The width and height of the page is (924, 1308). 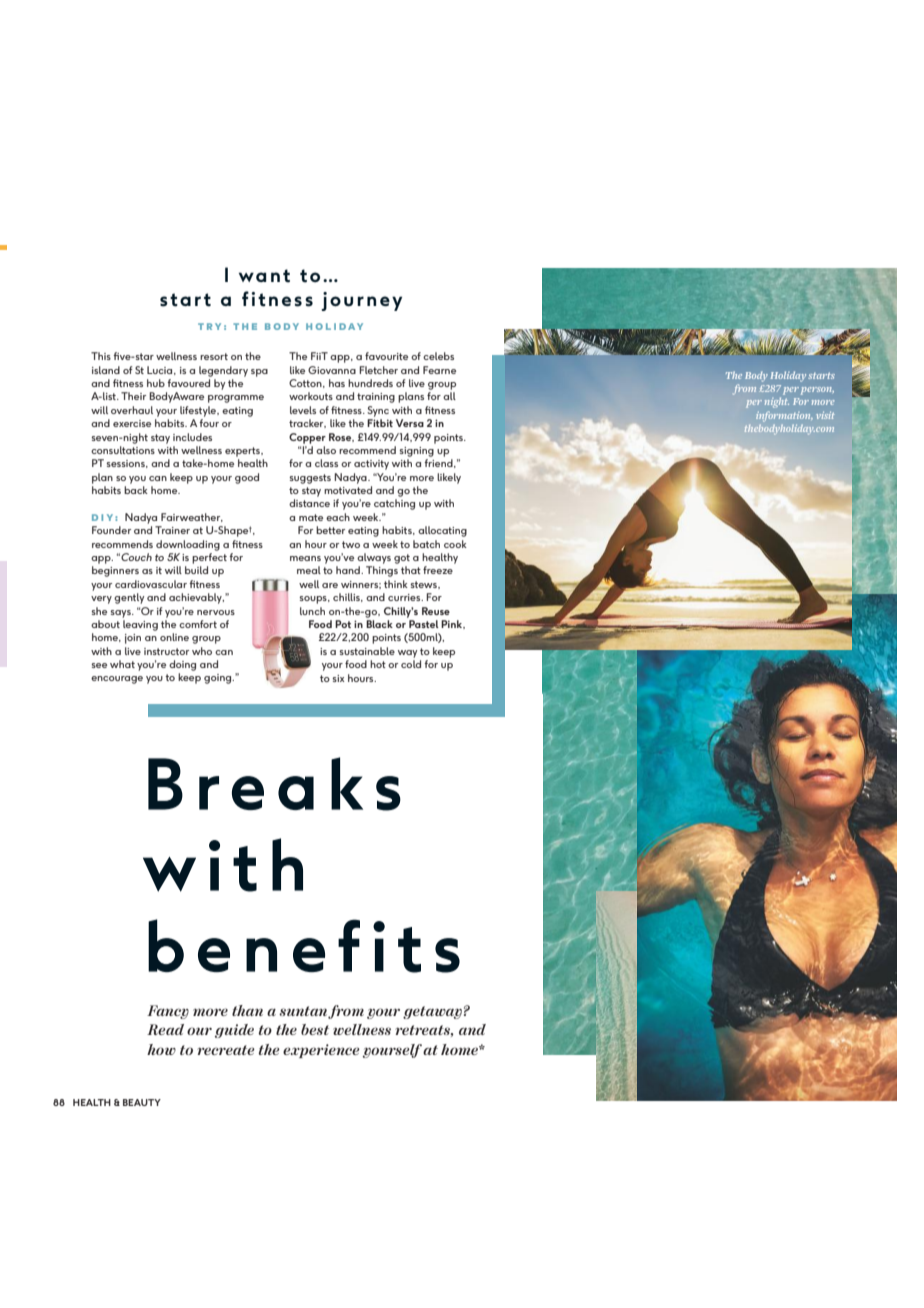 I want to click on going, so click(x=219, y=679).
